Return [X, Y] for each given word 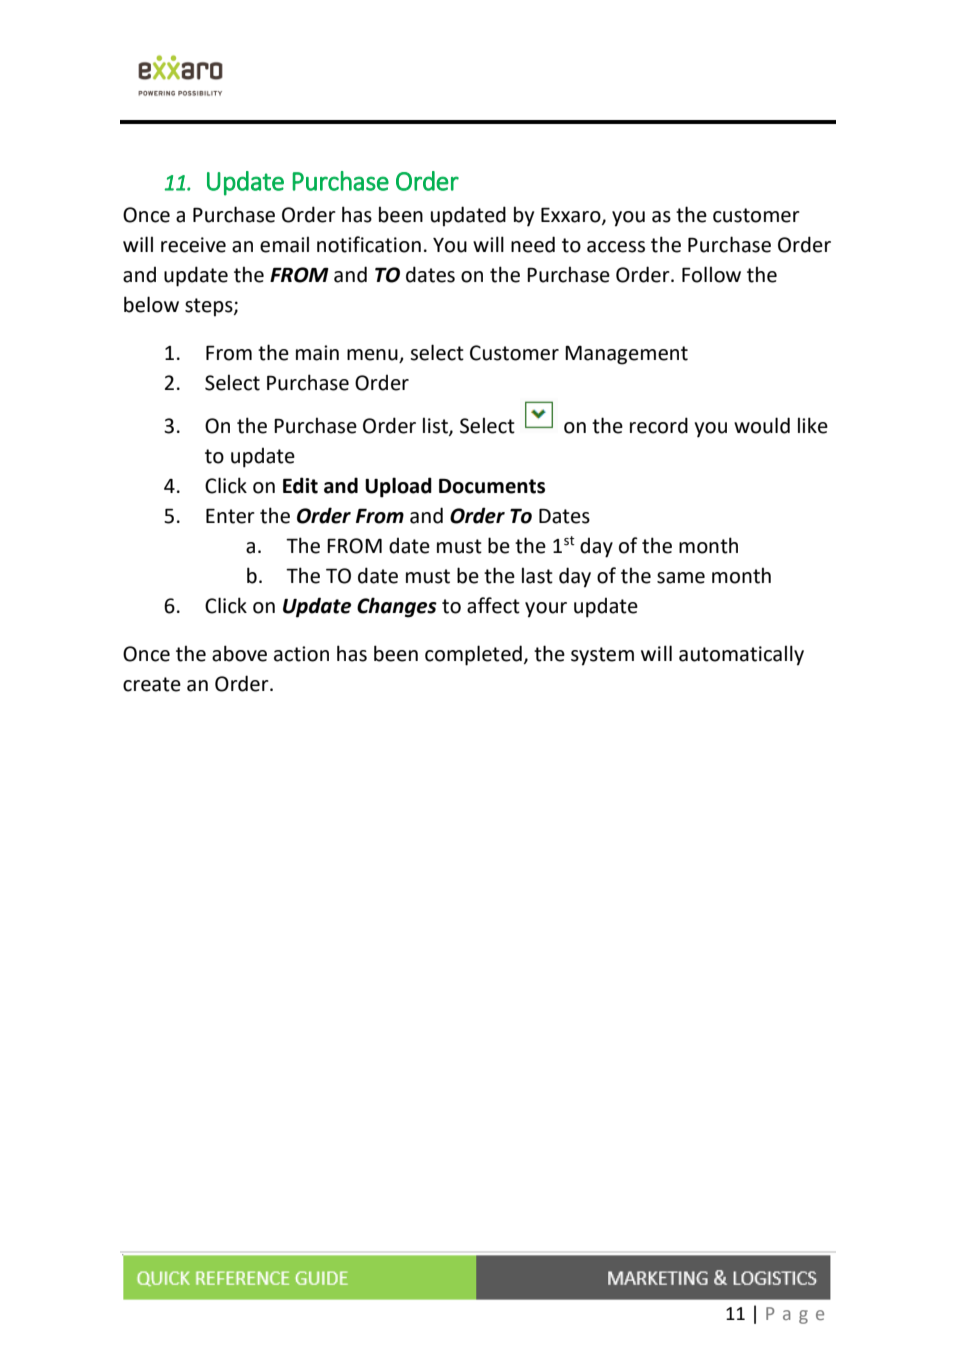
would [762, 425]
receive [193, 245]
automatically [741, 655]
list [436, 426]
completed [473, 655]
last [537, 575]
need [533, 244]
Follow [711, 274]
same [681, 578]
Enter [230, 516]
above [239, 653]
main [317, 353]
